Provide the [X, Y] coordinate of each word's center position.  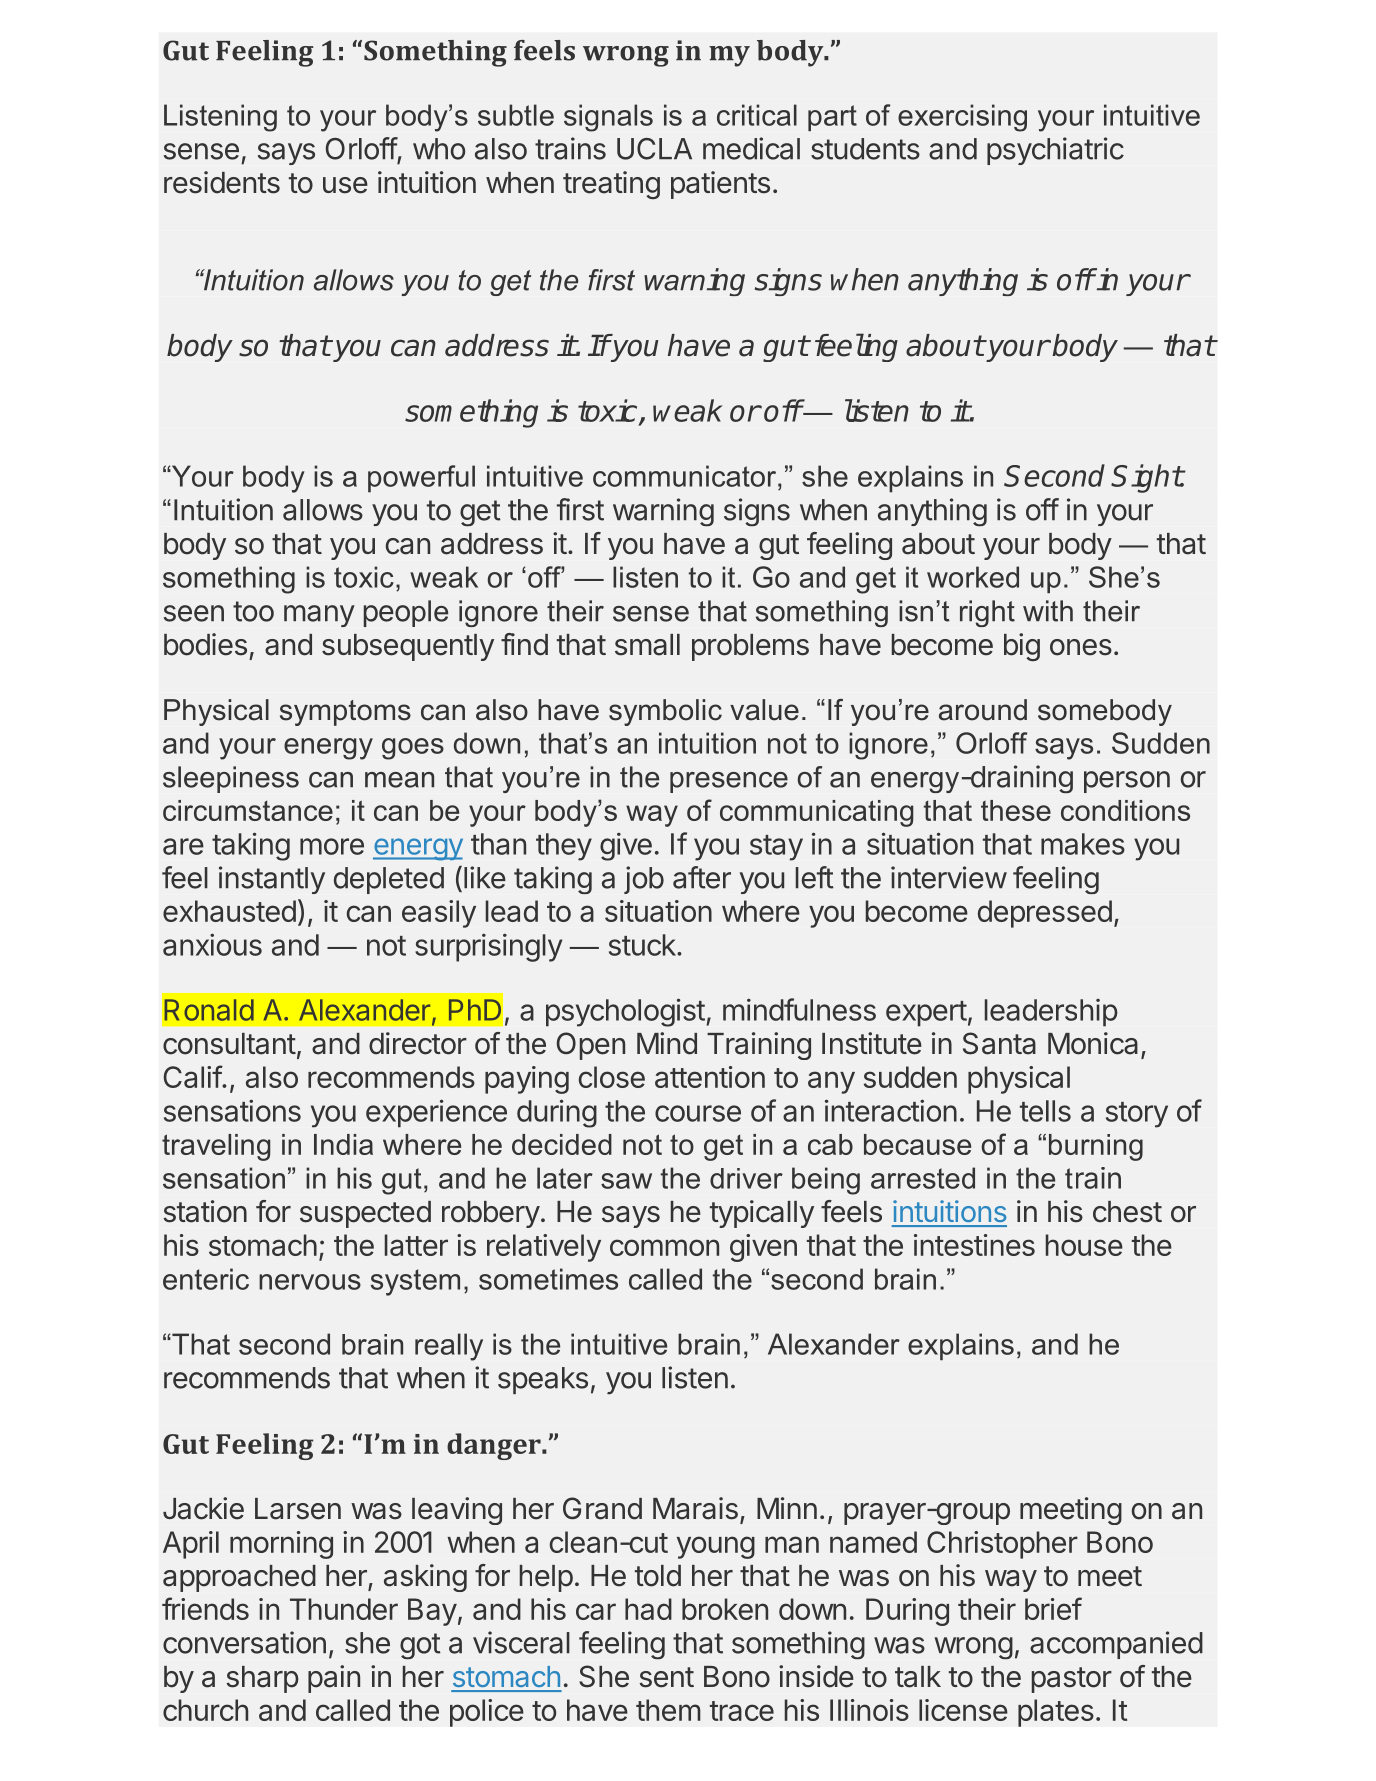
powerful [421, 479]
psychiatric [1055, 151]
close [612, 1077]
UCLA [654, 149]
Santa [999, 1043]
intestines [974, 1245]
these [1016, 810]
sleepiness [231, 779]
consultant [229, 1044]
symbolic [665, 712]
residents [222, 182]
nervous [310, 1282]
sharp [262, 1679]
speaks [543, 1380]
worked [973, 577]
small [647, 645]
